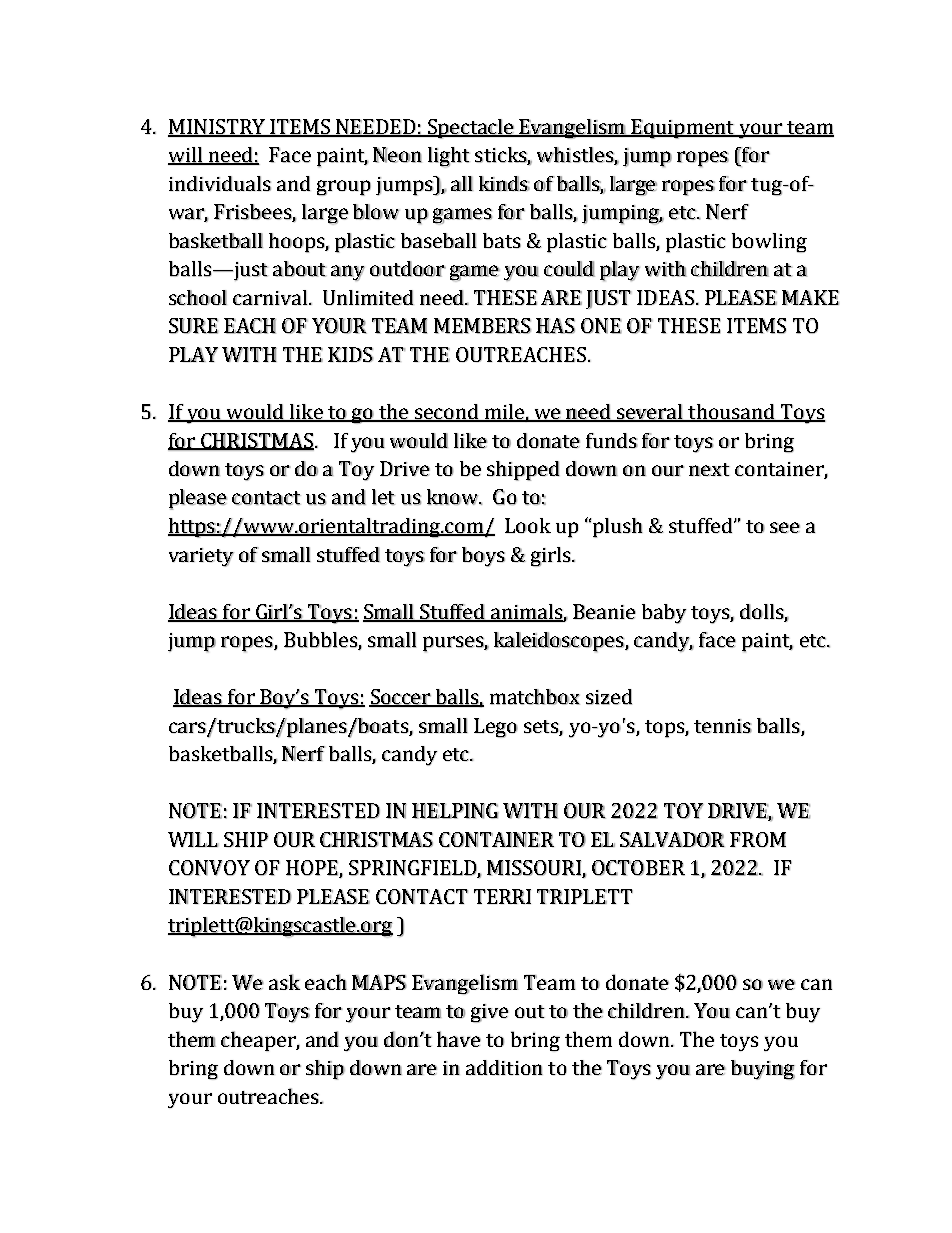 This screenshot has height=1233, width=952. Describe the element at coordinates (535, 869) in the screenshot. I see `MISSOURI` at that location.
